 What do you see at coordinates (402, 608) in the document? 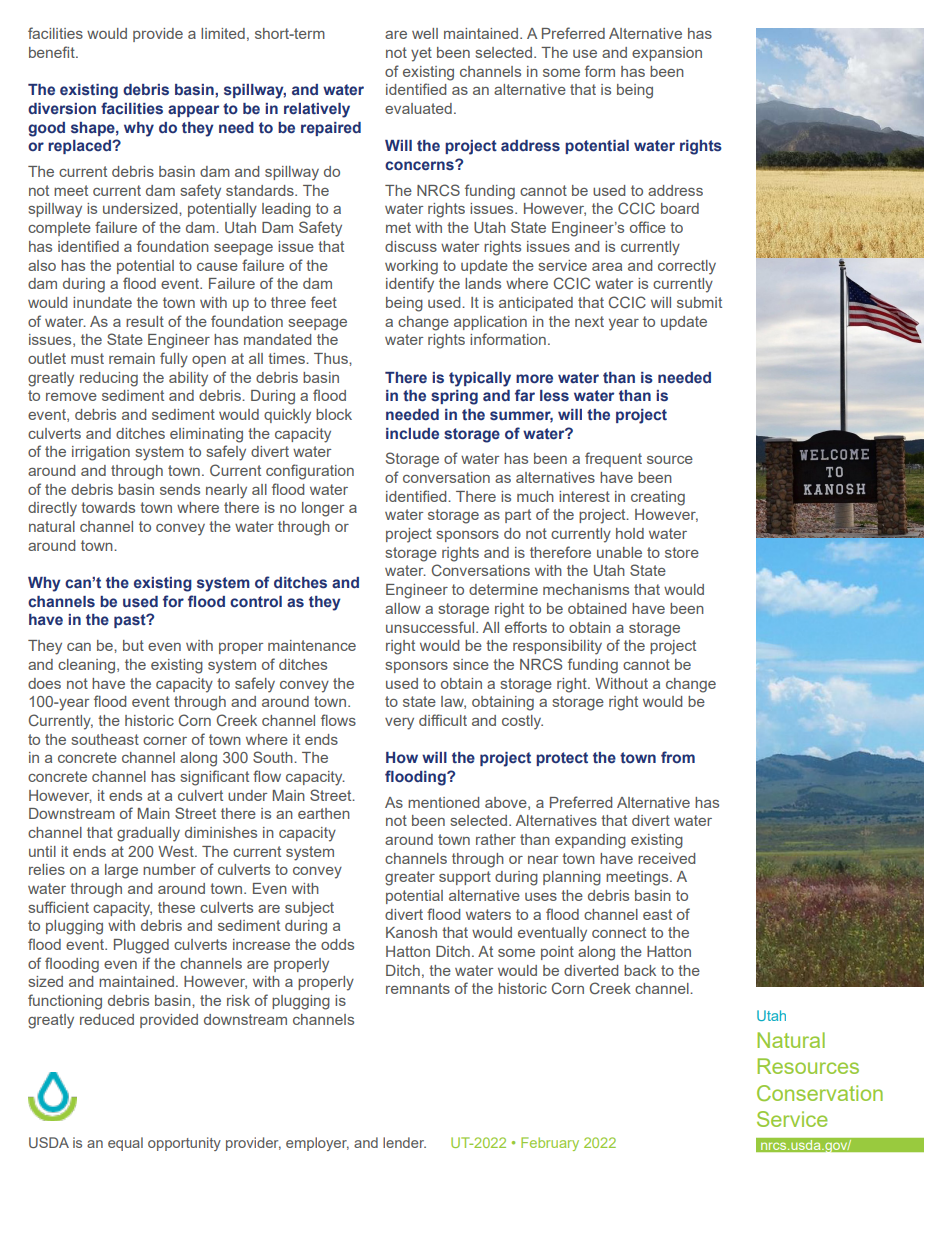
I see `allow` at bounding box center [402, 608].
